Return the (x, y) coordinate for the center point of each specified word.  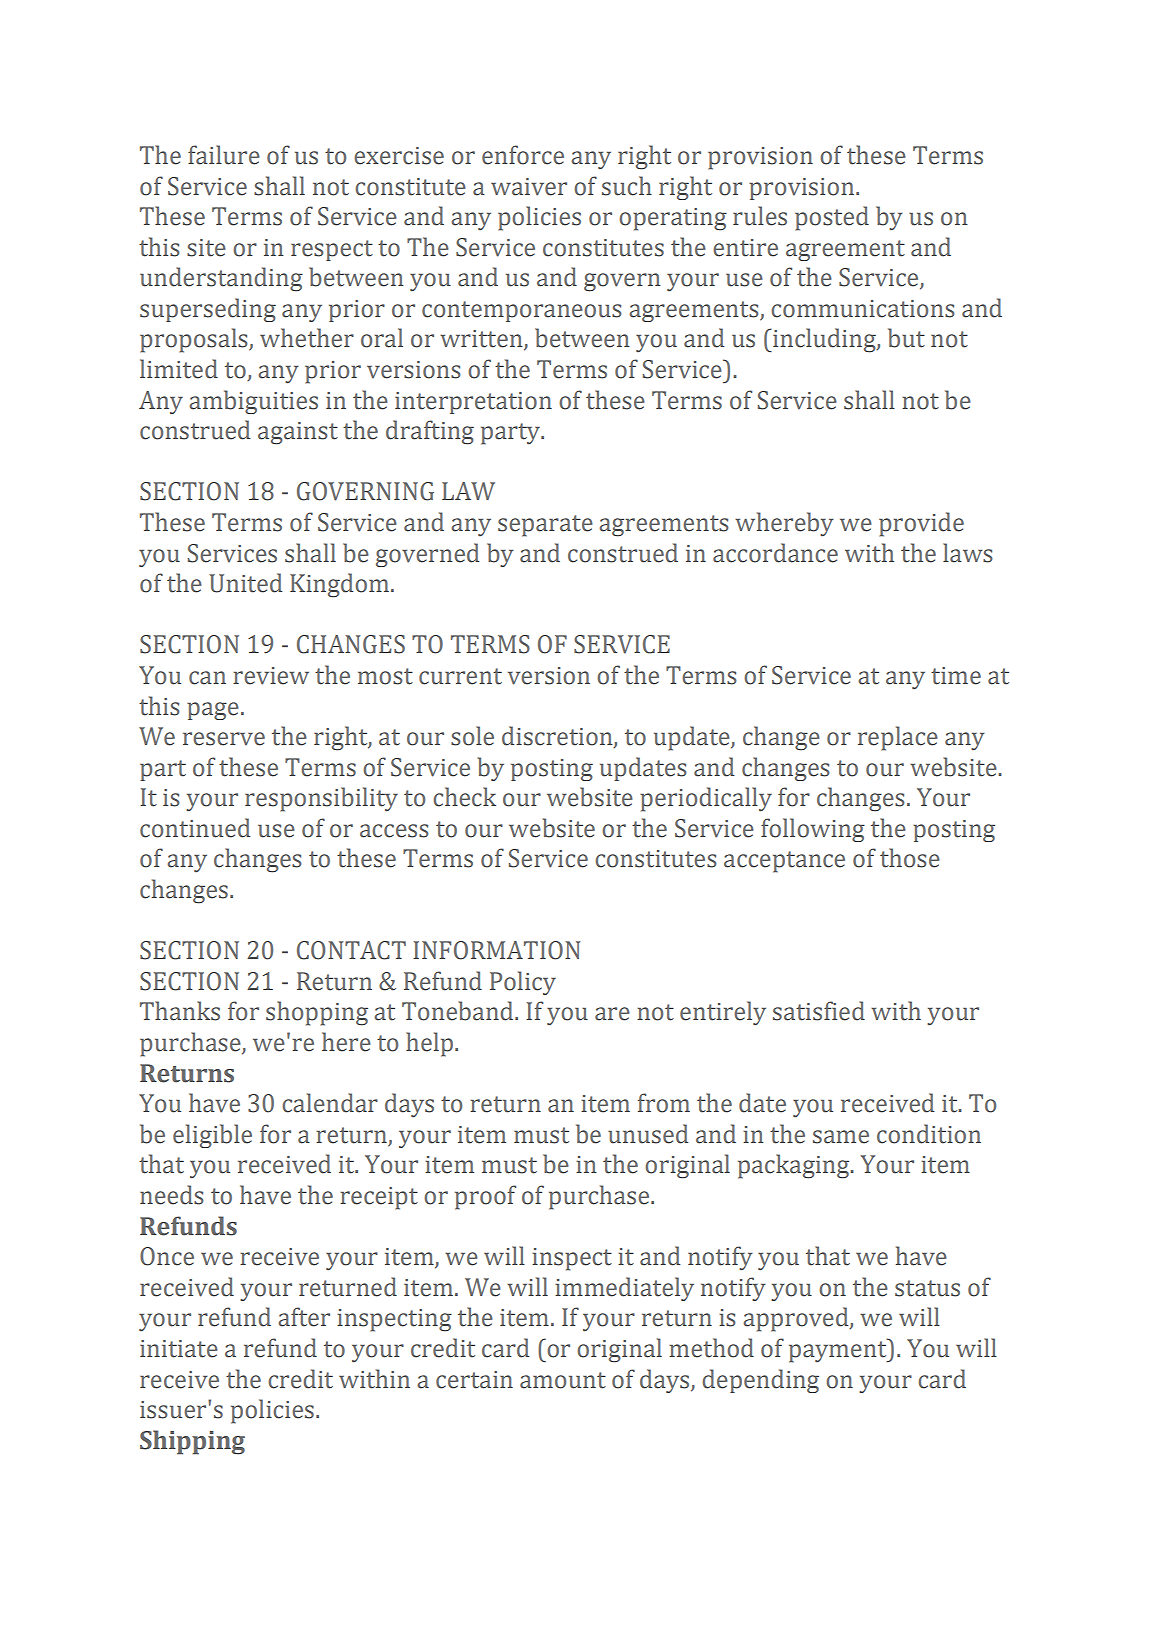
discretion (558, 737)
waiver (529, 187)
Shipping (192, 1442)
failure (224, 155)
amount (563, 1380)
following (813, 830)
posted (832, 218)
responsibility (321, 799)
